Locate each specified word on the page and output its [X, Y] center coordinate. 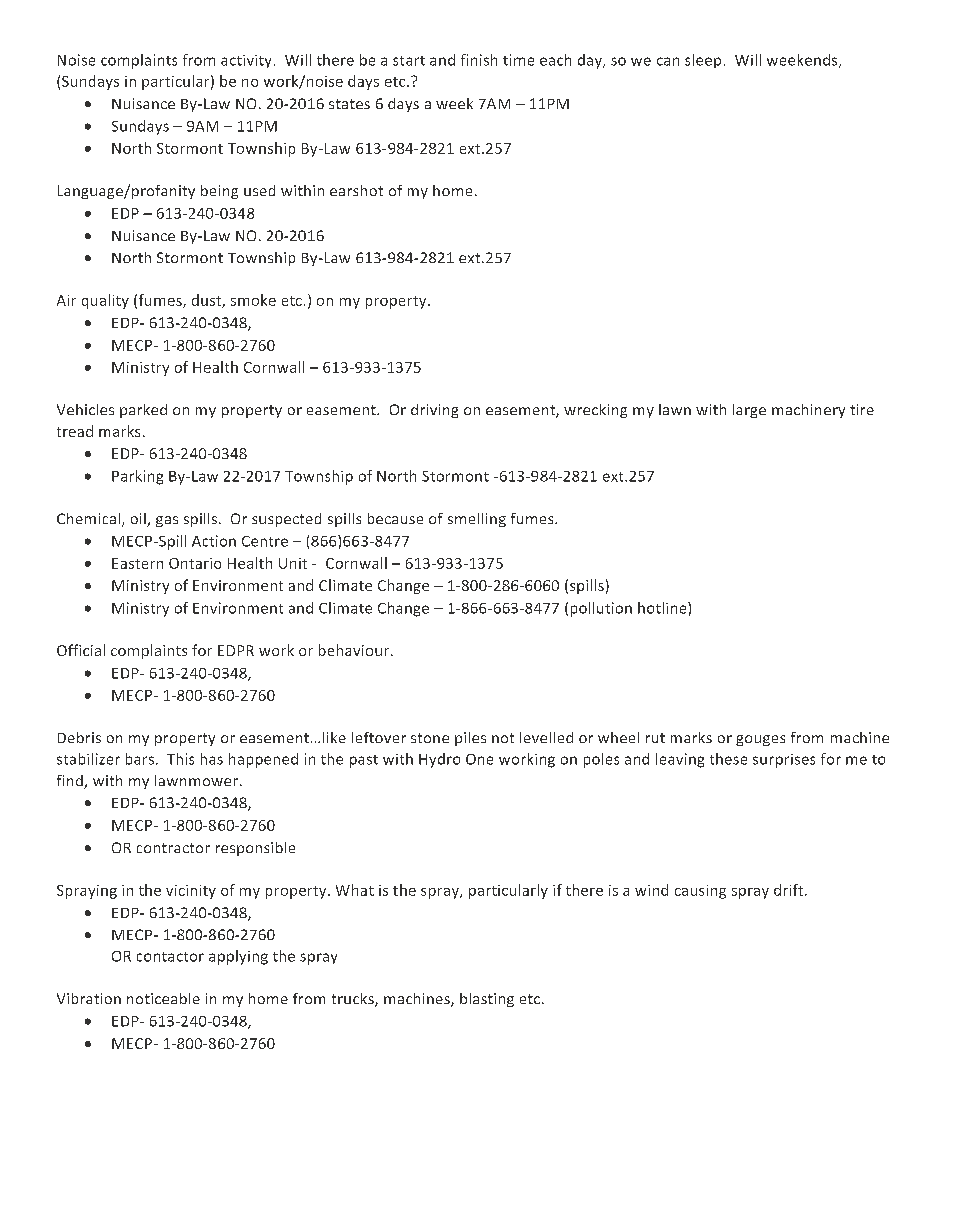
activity [246, 61]
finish [479, 60]
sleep [703, 61]
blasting [487, 1000]
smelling [477, 520]
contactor [170, 957]
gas [167, 521]
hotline [663, 608]
